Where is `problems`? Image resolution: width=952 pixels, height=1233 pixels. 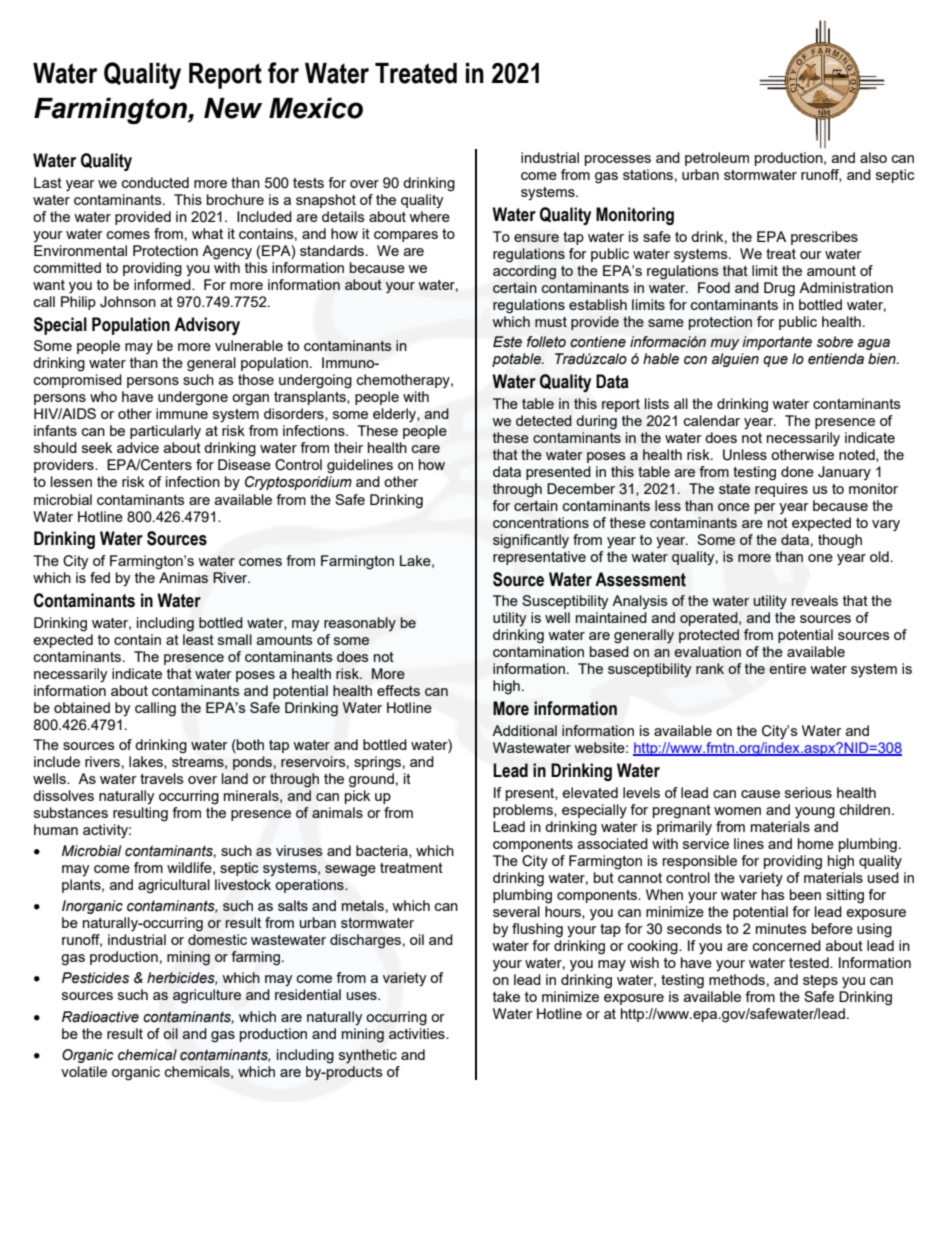 problems is located at coordinates (524, 811).
